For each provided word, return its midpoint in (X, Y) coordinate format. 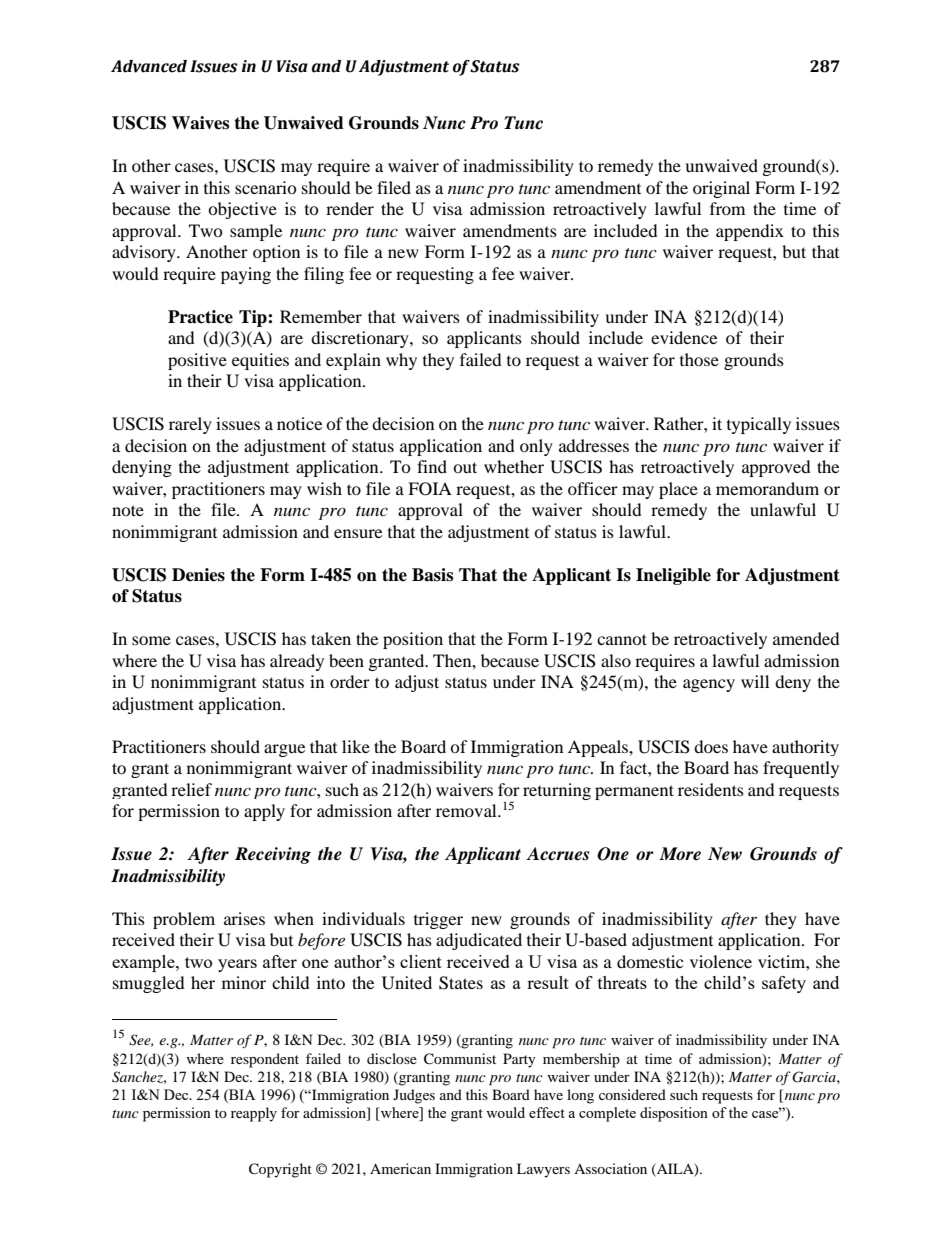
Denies (198, 575)
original (721, 189)
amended (806, 638)
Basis (432, 575)
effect (547, 1112)
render (350, 208)
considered (632, 1094)
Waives (200, 123)
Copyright (280, 1170)
